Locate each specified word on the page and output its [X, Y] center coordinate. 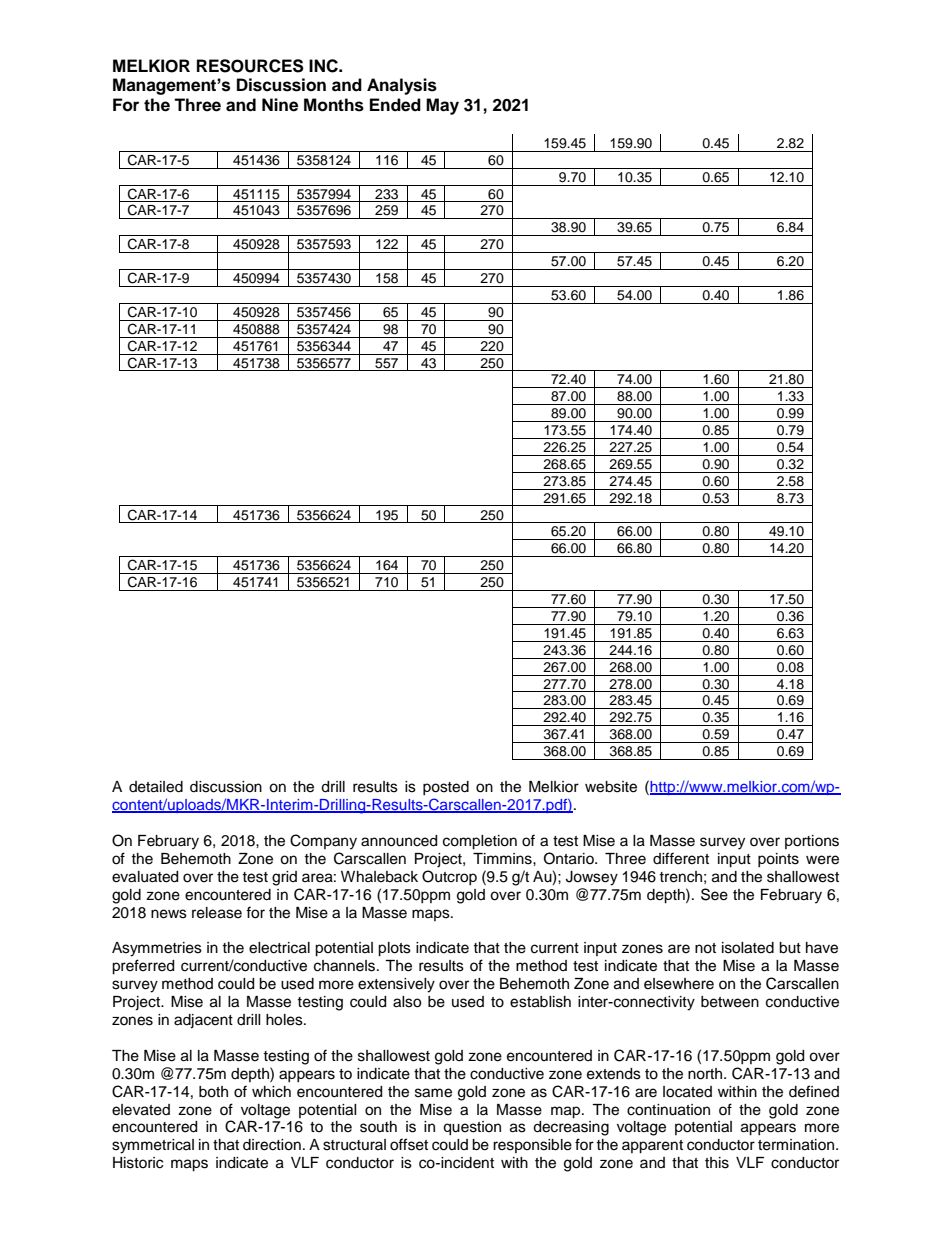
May [442, 106]
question [472, 1128]
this [717, 1163]
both [213, 1092]
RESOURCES [250, 66]
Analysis [402, 86]
